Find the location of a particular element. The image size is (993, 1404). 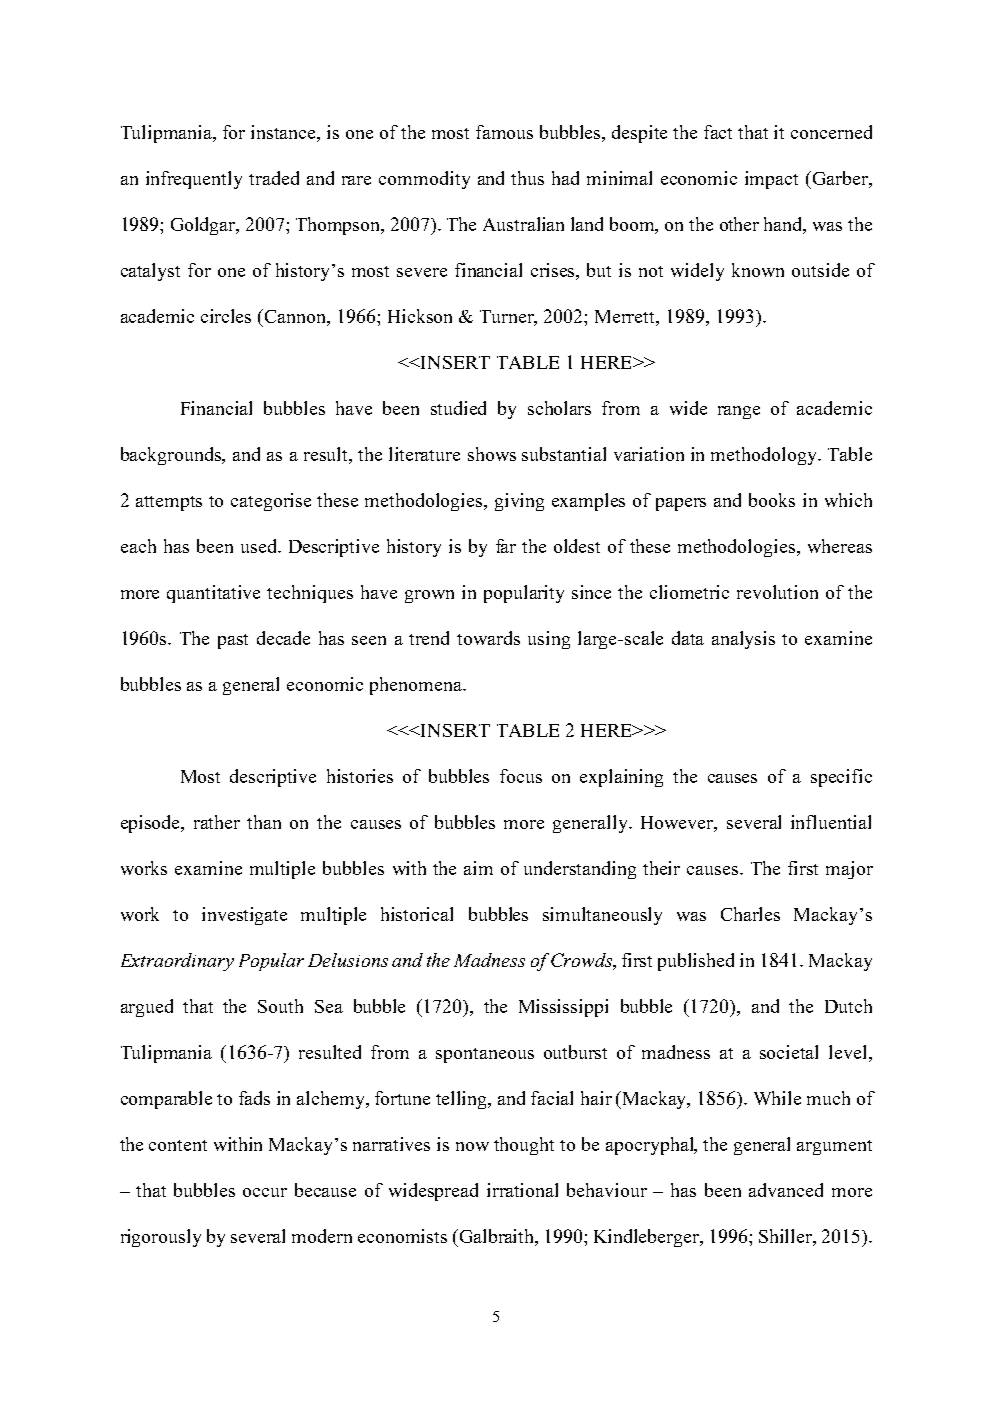

thus is located at coordinates (527, 178).
